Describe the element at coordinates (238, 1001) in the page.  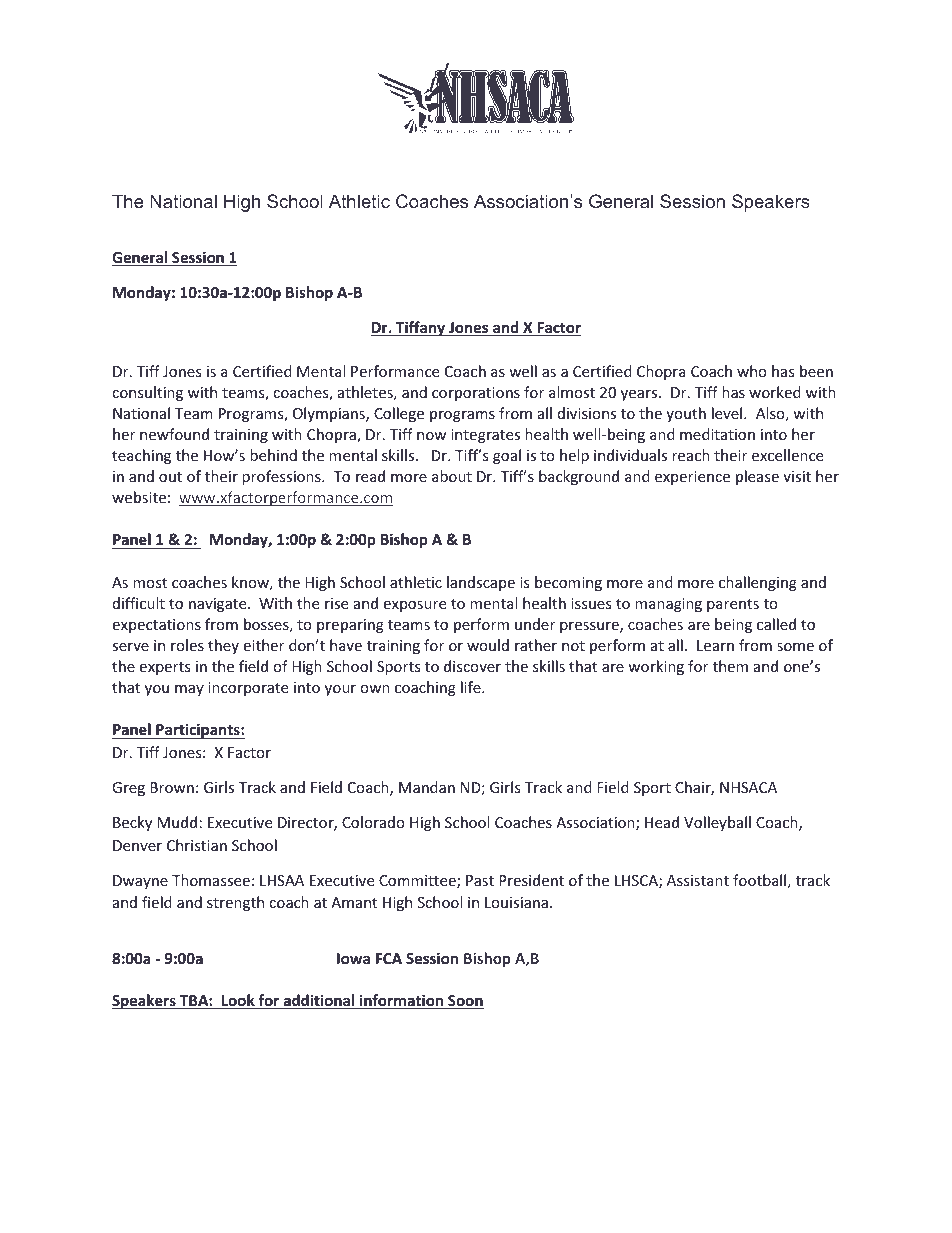
I see `Look` at that location.
